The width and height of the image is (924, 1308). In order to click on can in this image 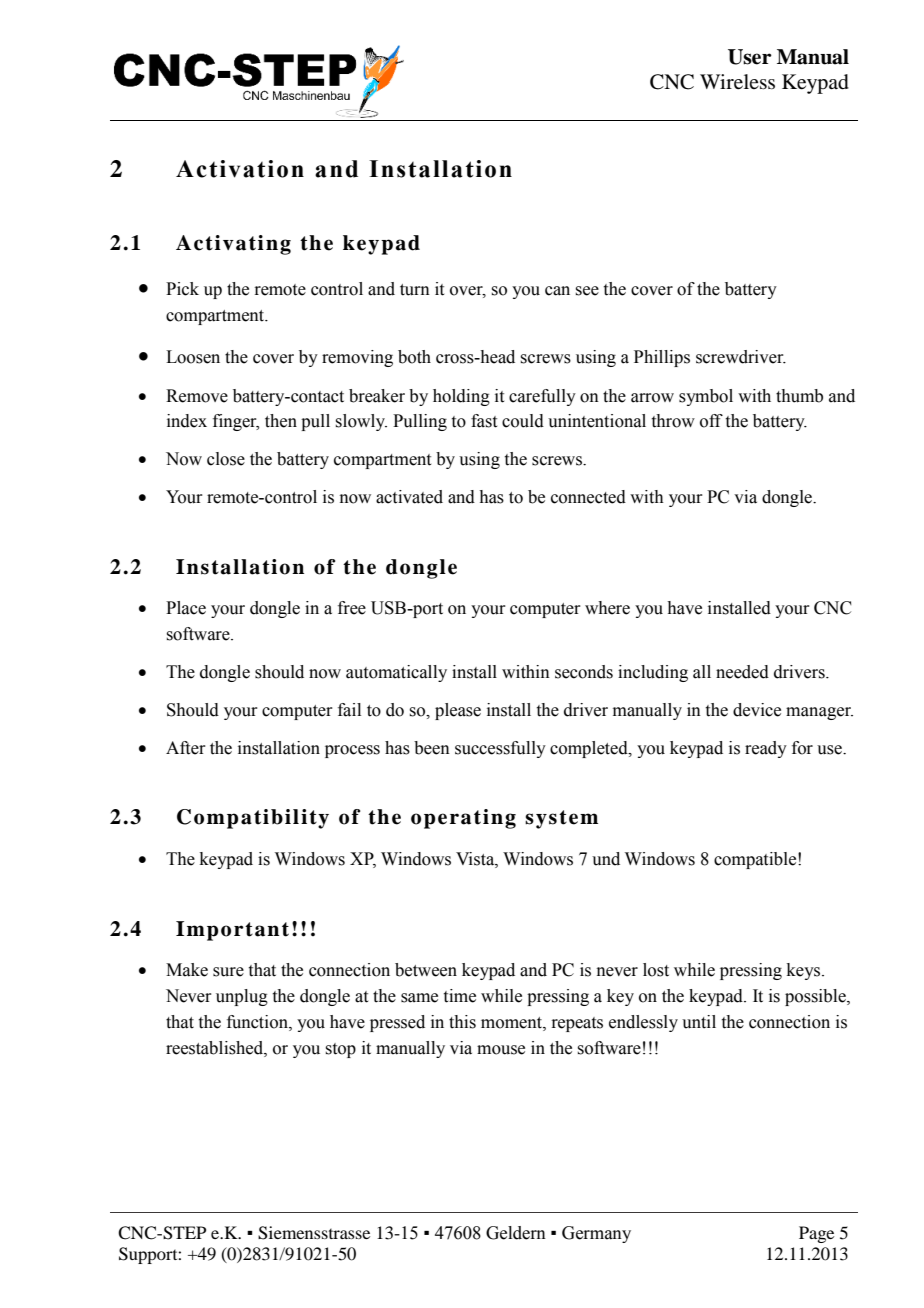, I will do `click(557, 291)`.
